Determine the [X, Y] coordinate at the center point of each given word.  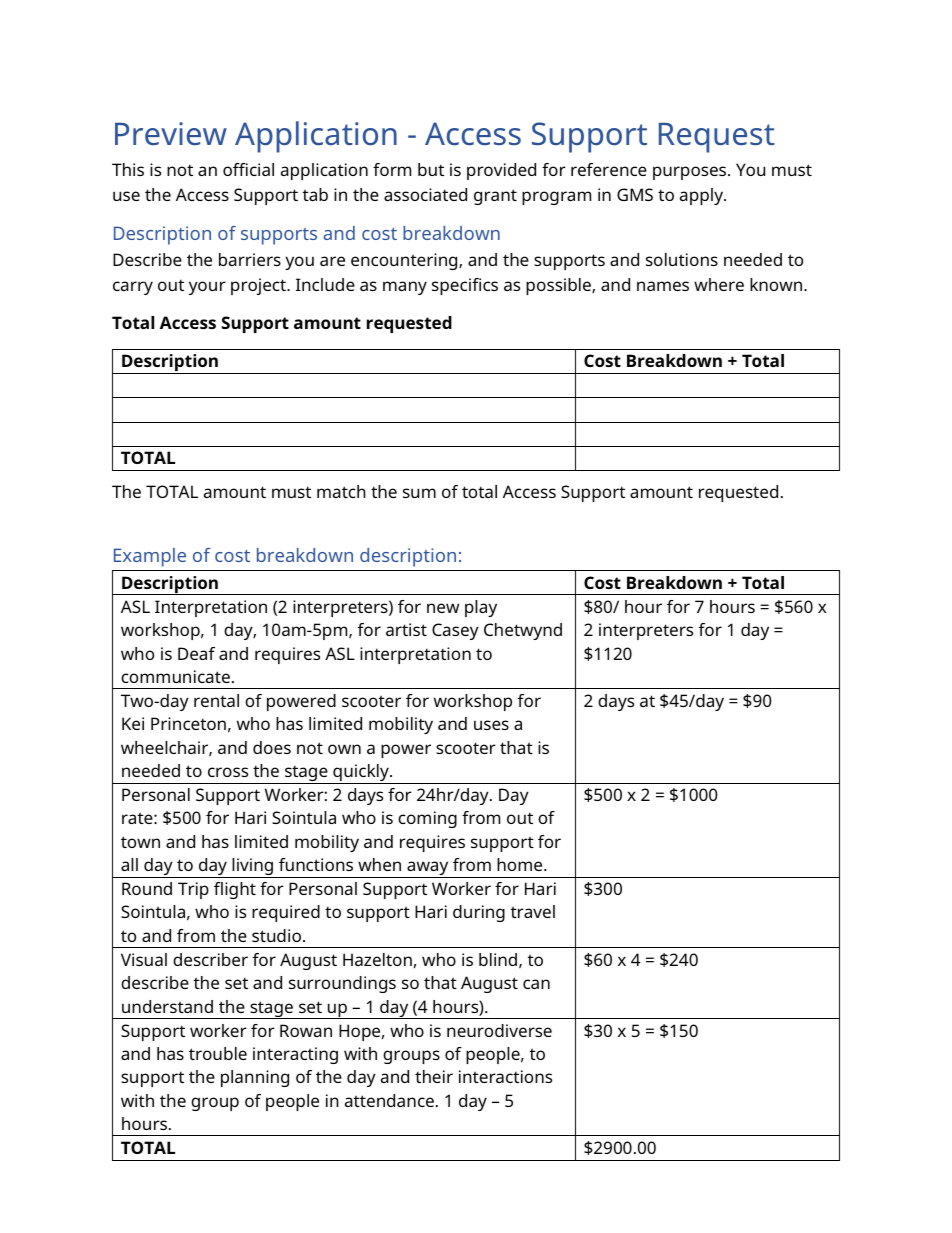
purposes [691, 173]
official [248, 169]
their [434, 1076]
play [481, 608]
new [443, 608]
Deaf [196, 653]
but [431, 169]
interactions [505, 1076]
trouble [218, 1053]
